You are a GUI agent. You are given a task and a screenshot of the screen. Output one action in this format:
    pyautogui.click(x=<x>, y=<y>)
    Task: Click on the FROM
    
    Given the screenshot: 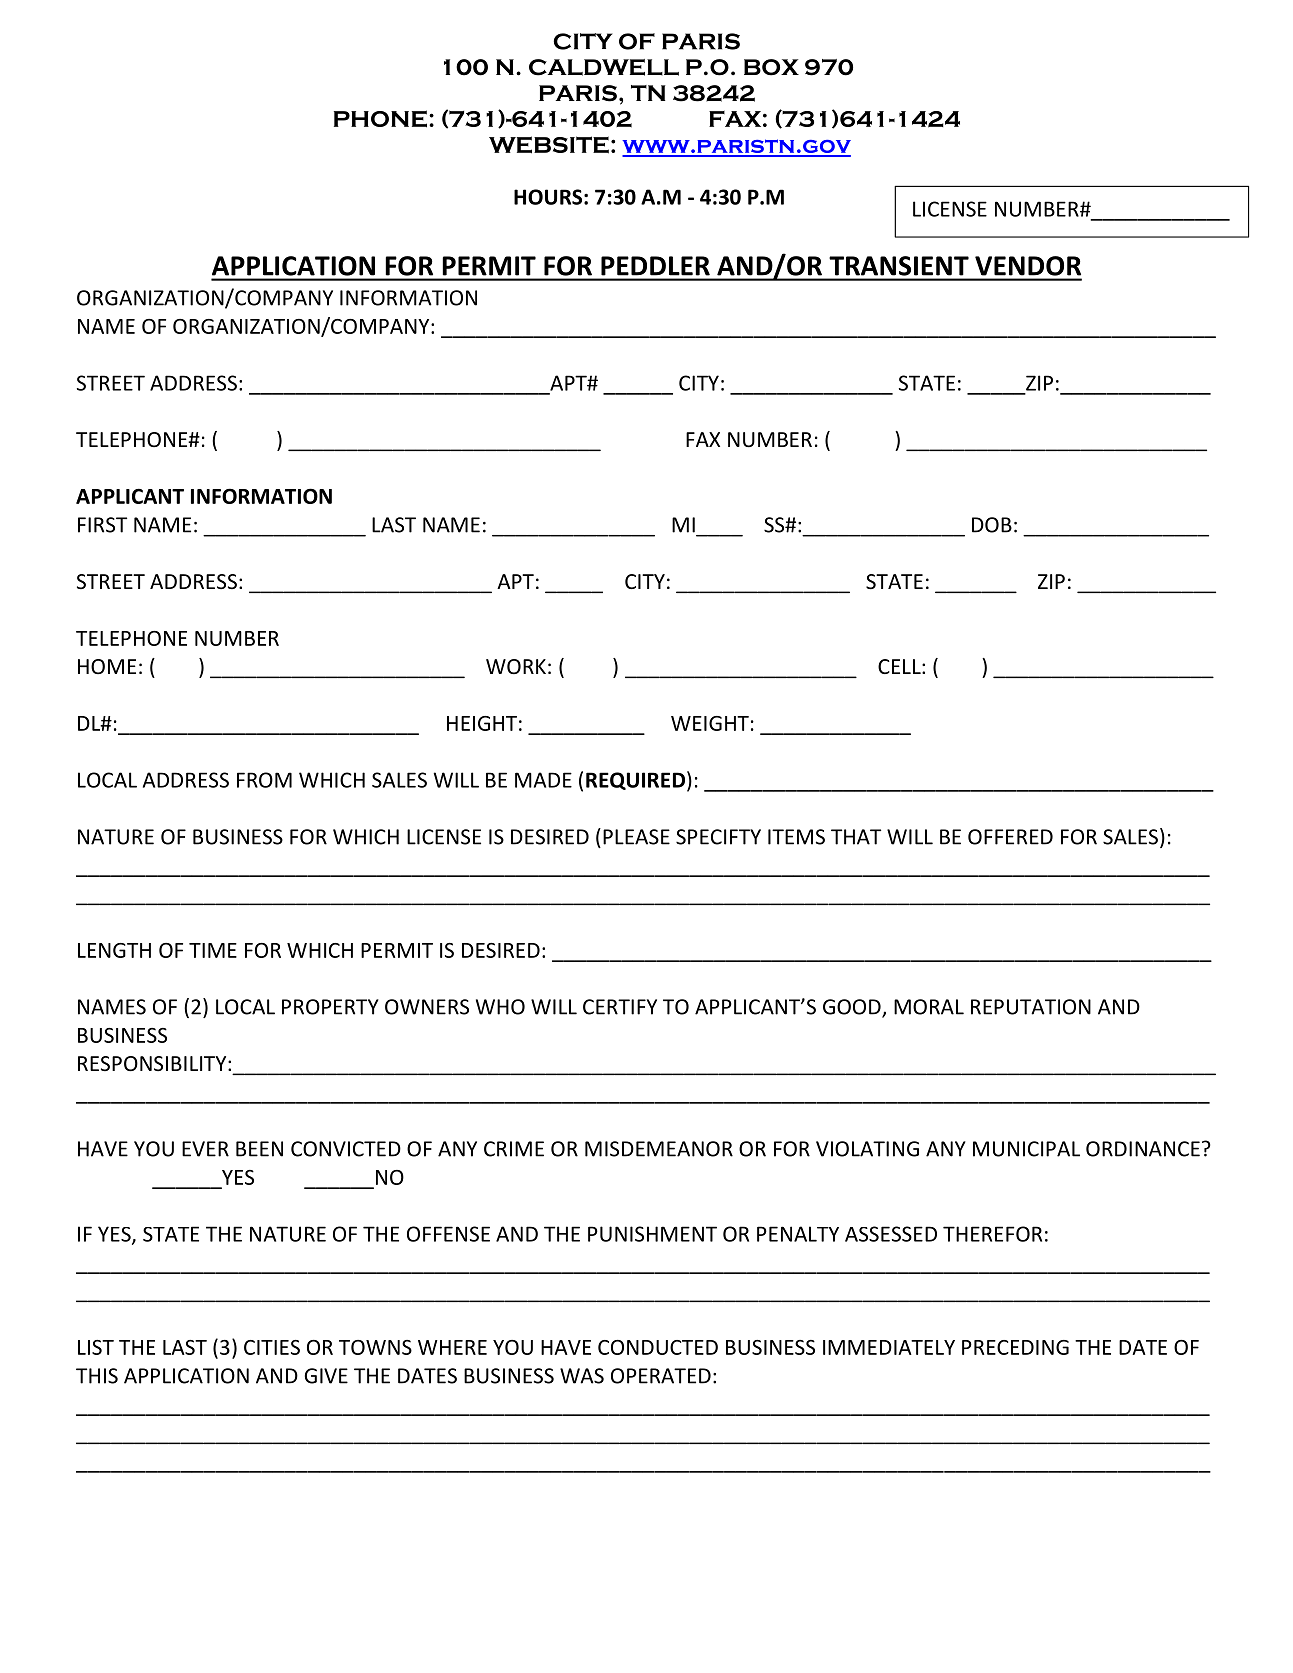 What is the action you would take?
    pyautogui.click(x=264, y=780)
